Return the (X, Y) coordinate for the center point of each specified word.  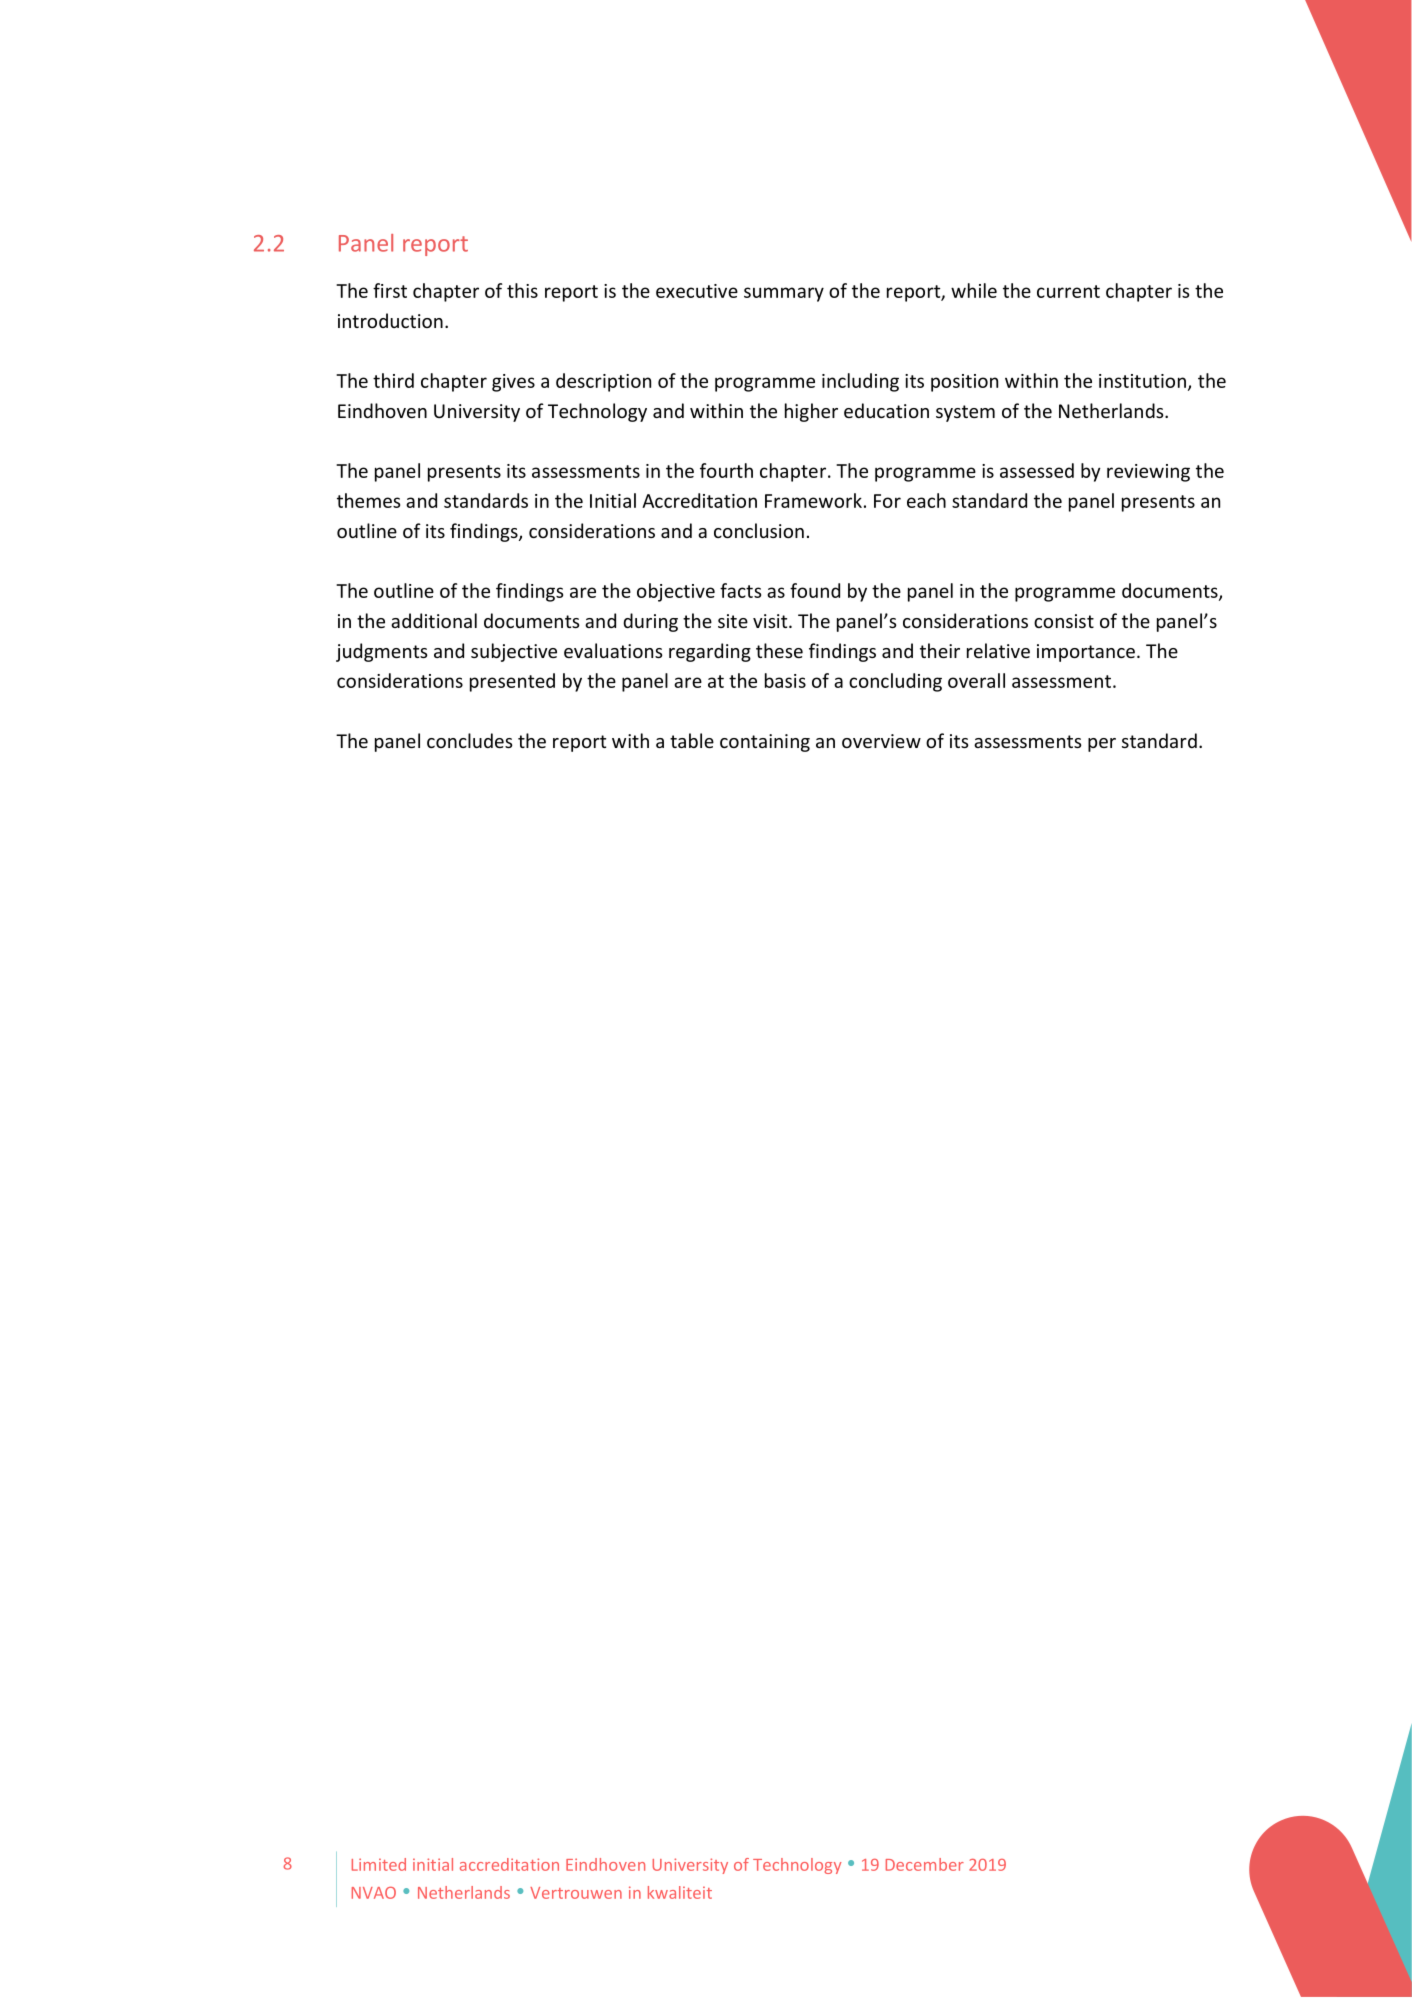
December (925, 1864)
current (1068, 291)
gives (513, 383)
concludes (470, 740)
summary (784, 294)
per (1102, 745)
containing (765, 743)
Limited (379, 1864)
